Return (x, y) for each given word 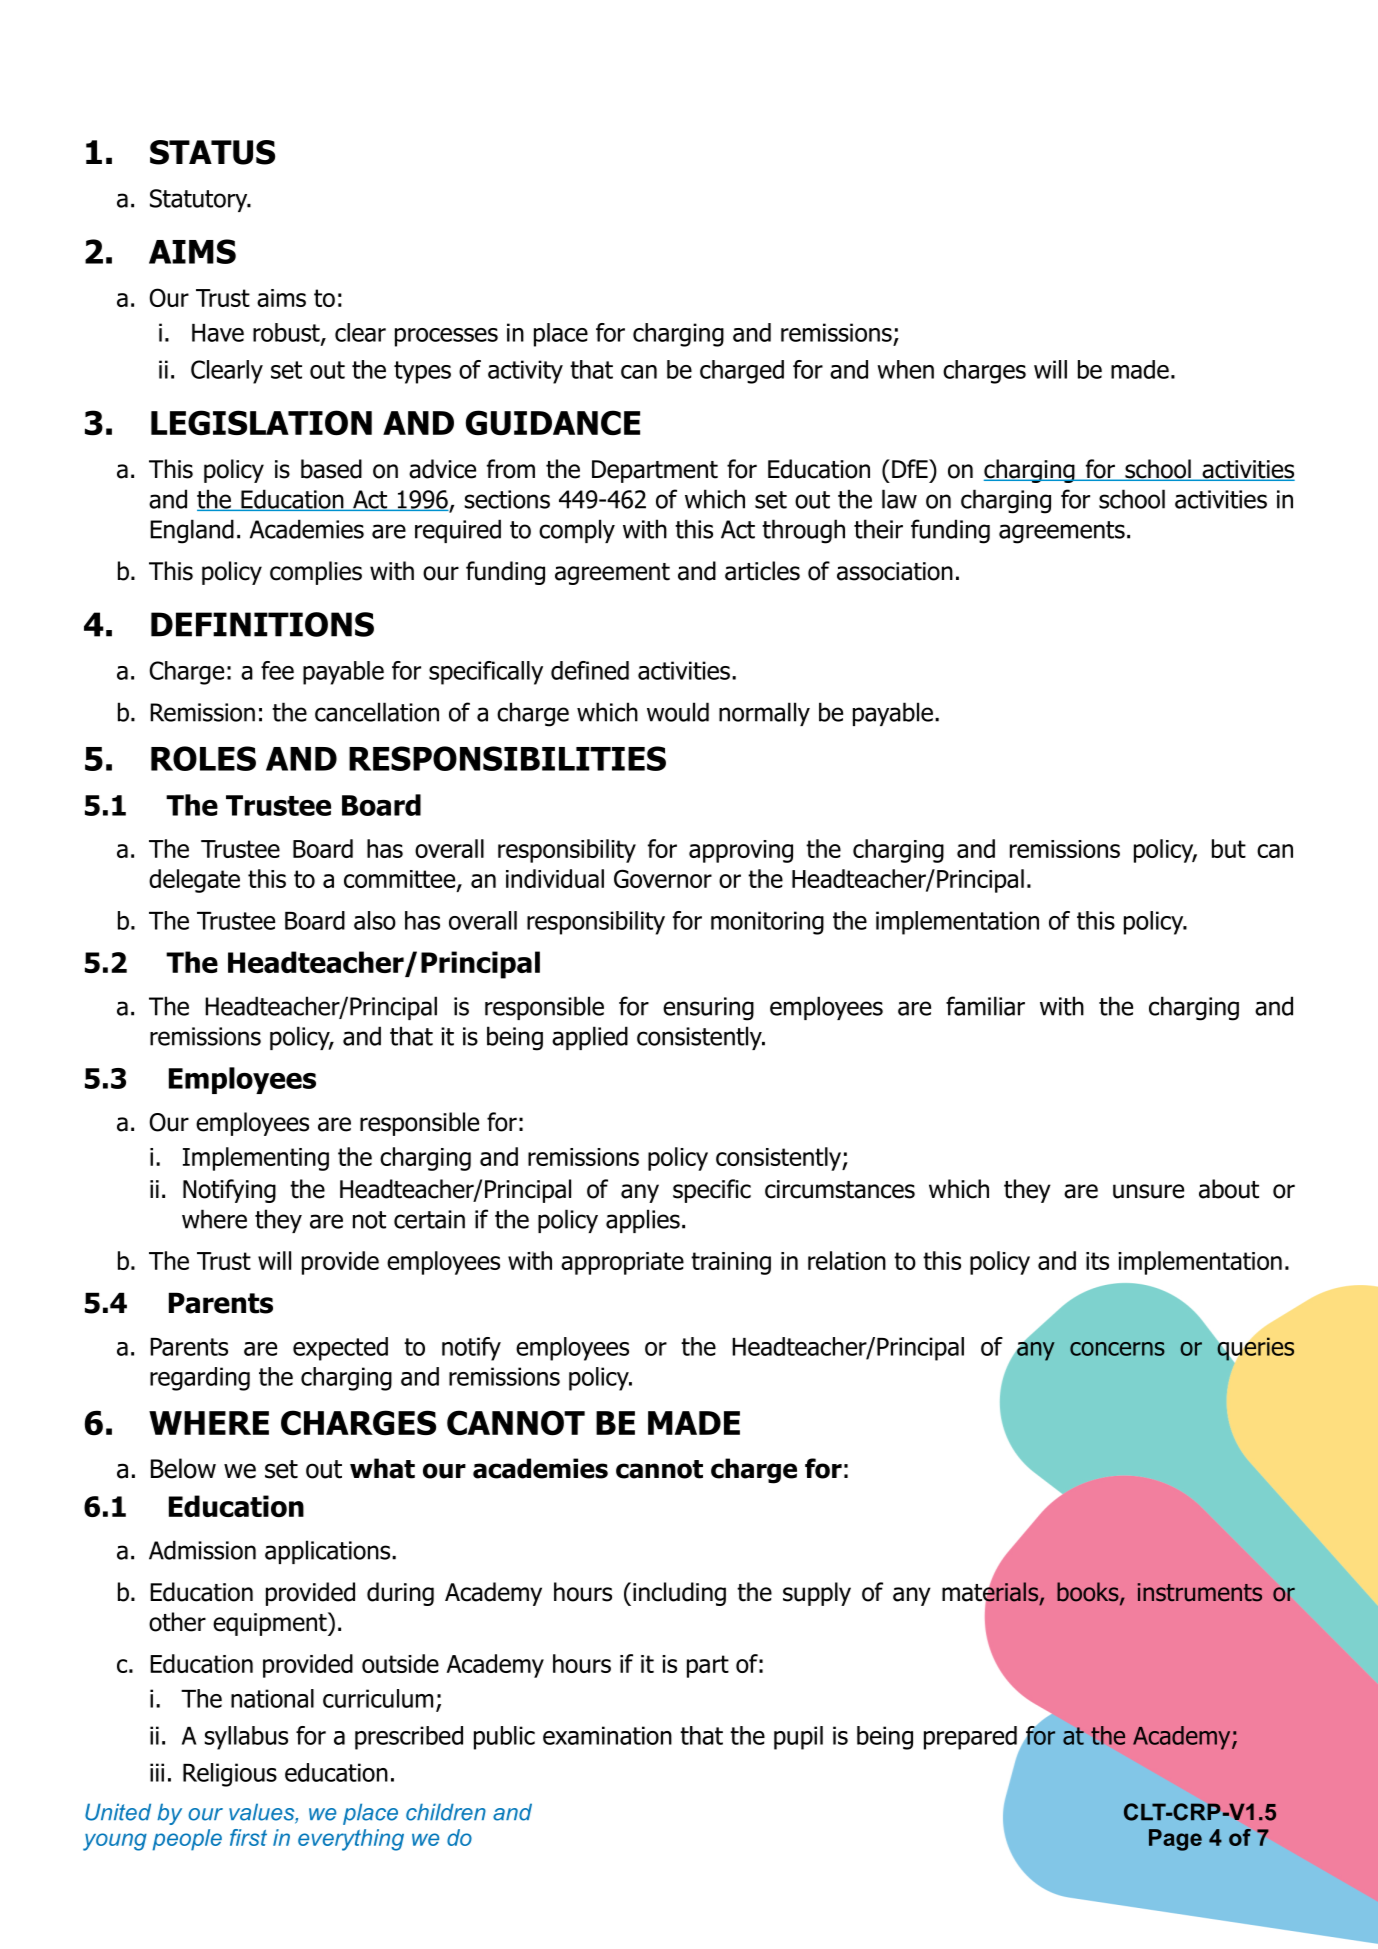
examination (607, 1735)
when (905, 369)
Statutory (200, 200)
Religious (230, 1775)
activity (525, 372)
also (375, 920)
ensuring (708, 1009)
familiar (985, 1006)
